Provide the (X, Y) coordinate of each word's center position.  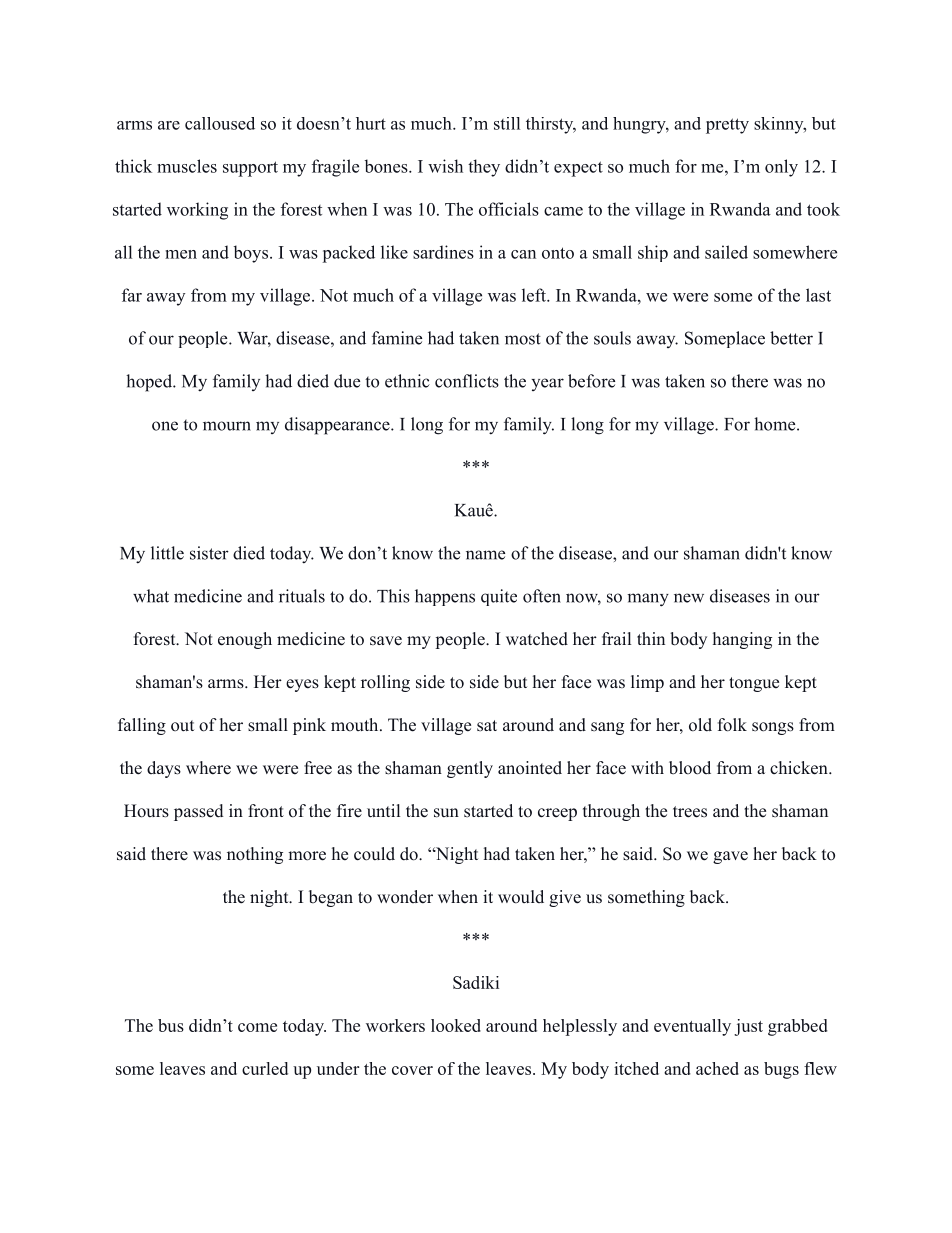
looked (456, 1025)
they (484, 168)
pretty (727, 126)
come (257, 1027)
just (748, 1027)
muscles (187, 166)
